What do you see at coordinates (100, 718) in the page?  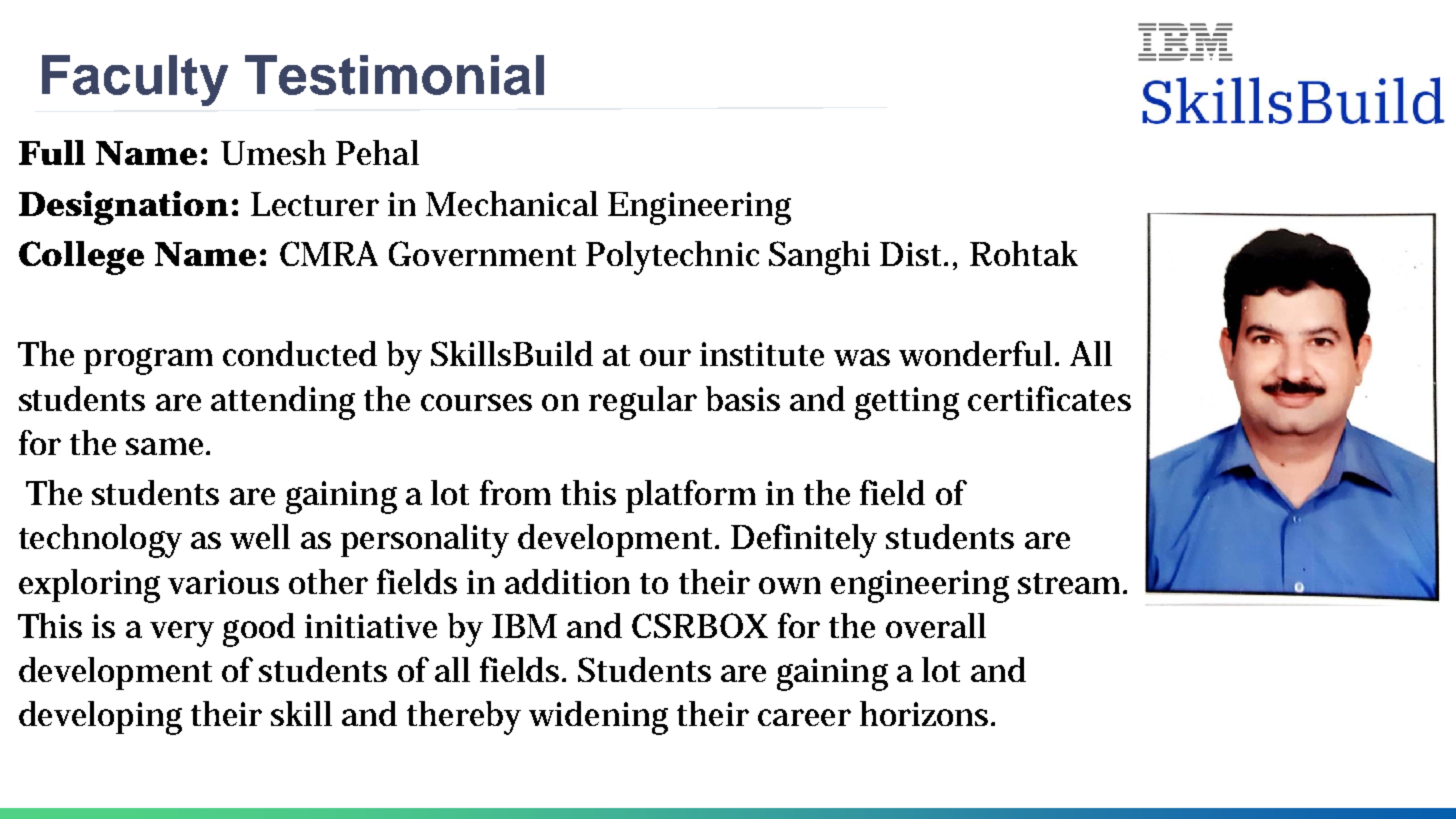 I see `developing` at bounding box center [100, 718].
